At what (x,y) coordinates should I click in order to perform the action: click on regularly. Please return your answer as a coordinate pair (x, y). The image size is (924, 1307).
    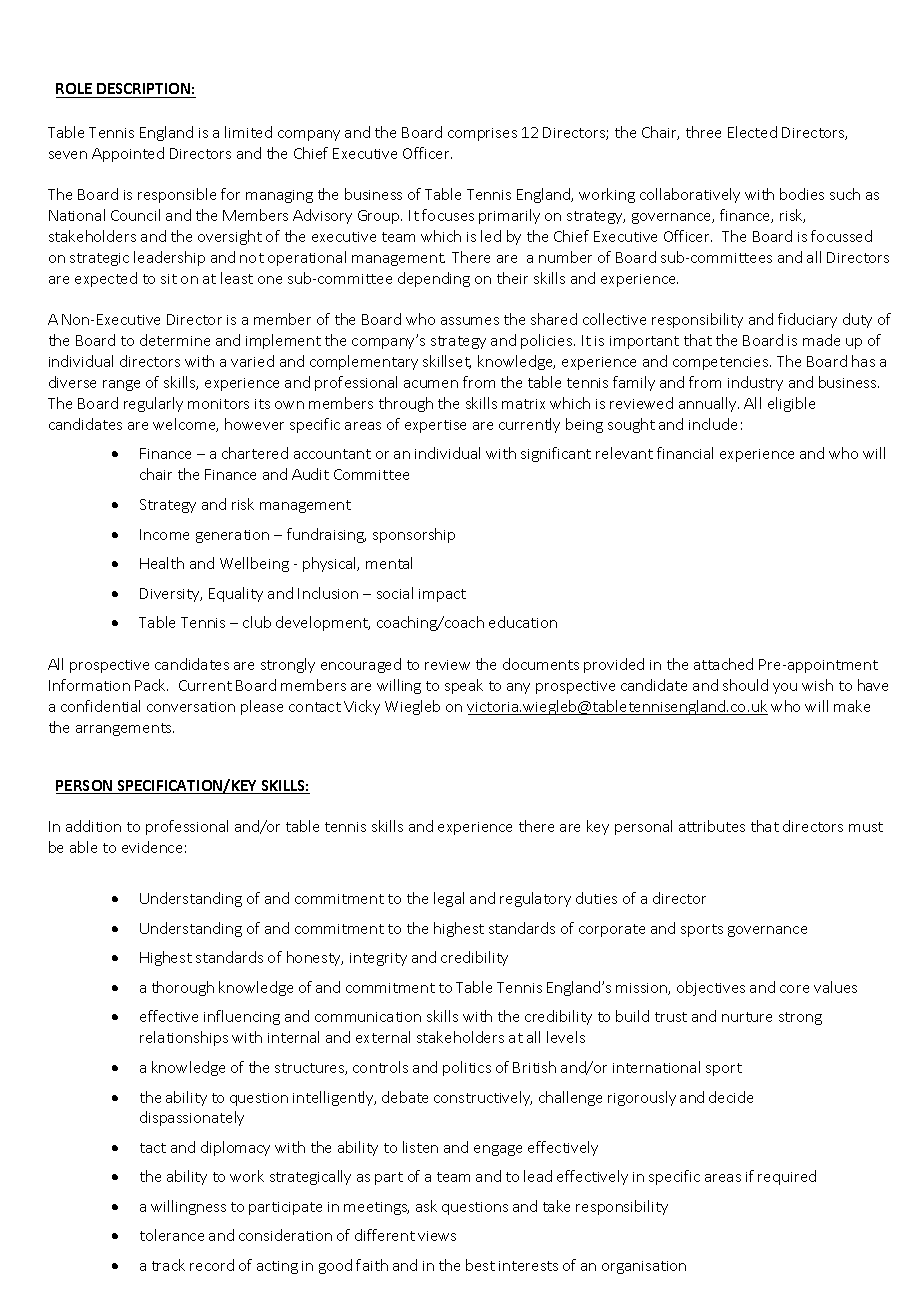
    Looking at the image, I should click on (153, 404).
